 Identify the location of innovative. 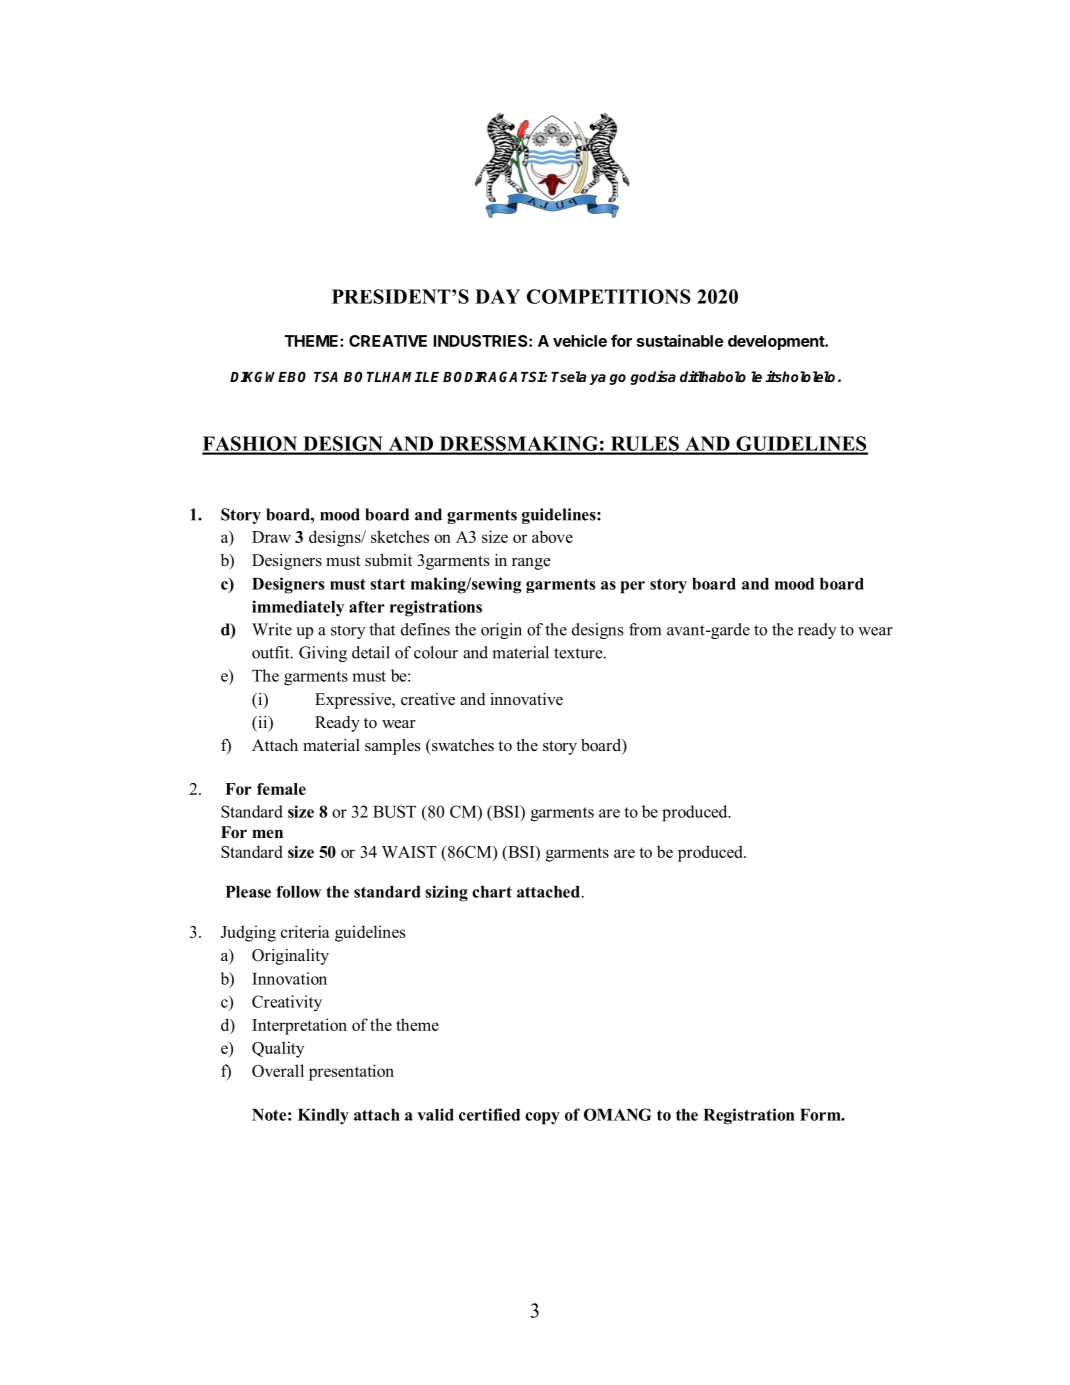
(526, 699).
